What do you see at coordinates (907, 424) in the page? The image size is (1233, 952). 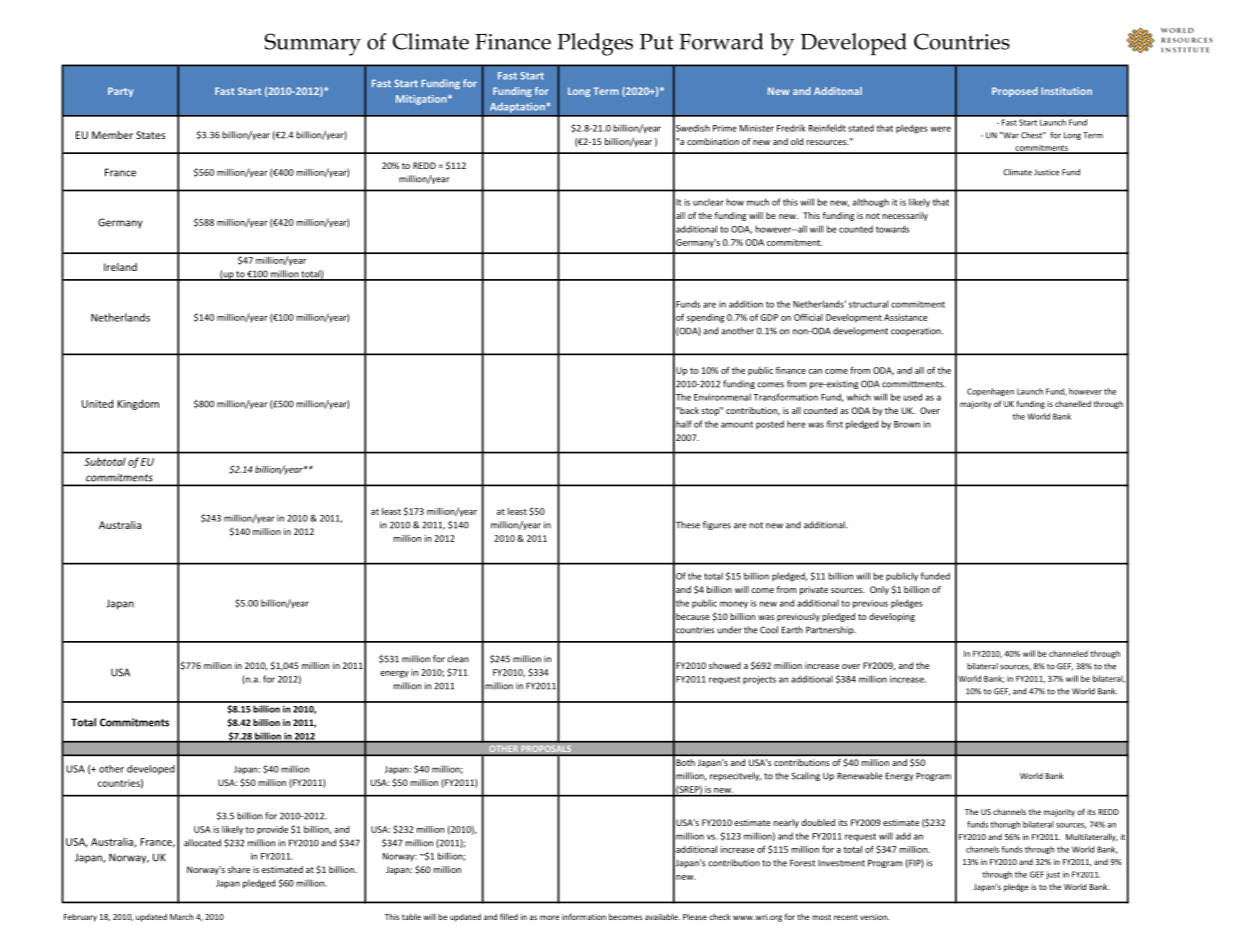 I see `Brown` at bounding box center [907, 424].
